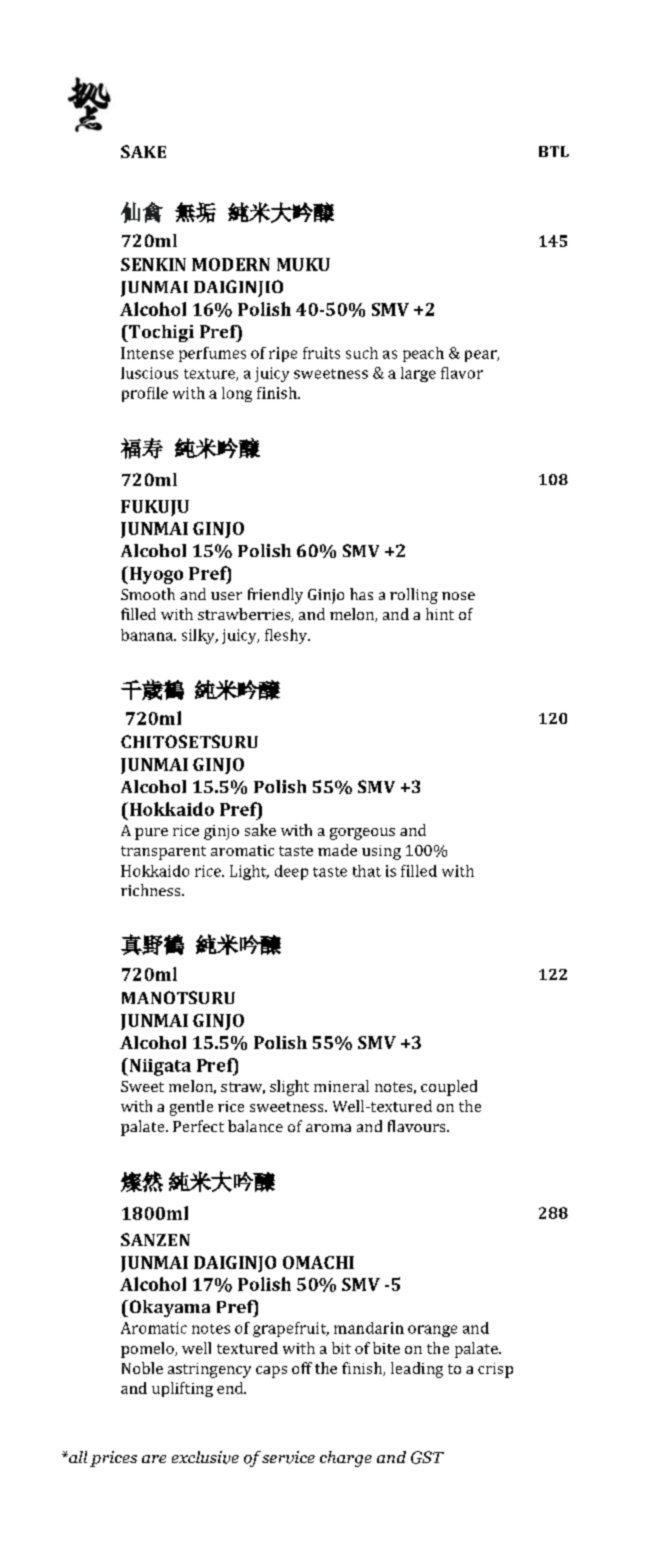  I want to click on fleshy, so click(287, 636).
